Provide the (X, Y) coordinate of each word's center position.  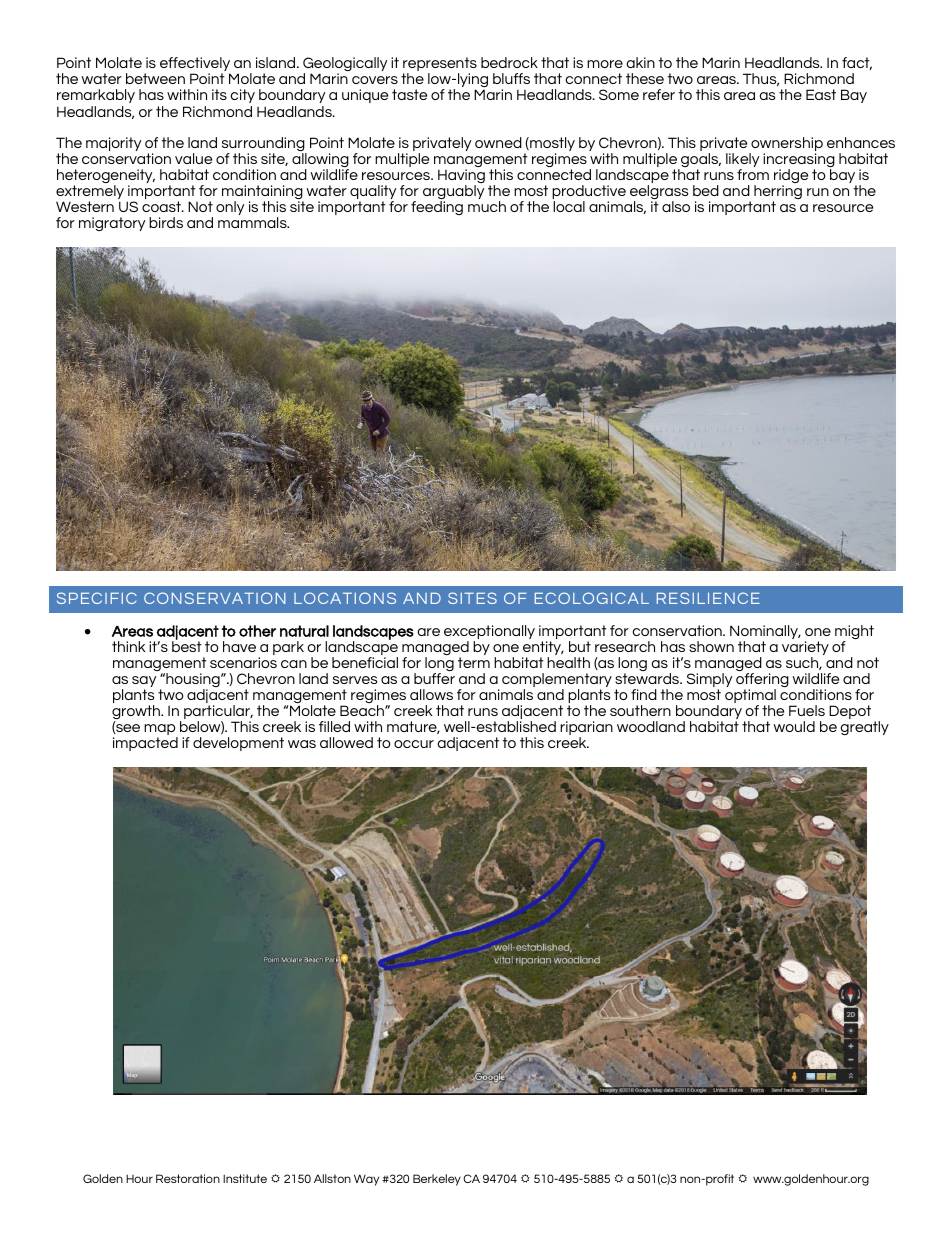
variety (805, 649)
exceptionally (489, 633)
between (155, 78)
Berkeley (437, 1180)
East (821, 94)
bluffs (511, 78)
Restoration (188, 1178)
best (187, 645)
